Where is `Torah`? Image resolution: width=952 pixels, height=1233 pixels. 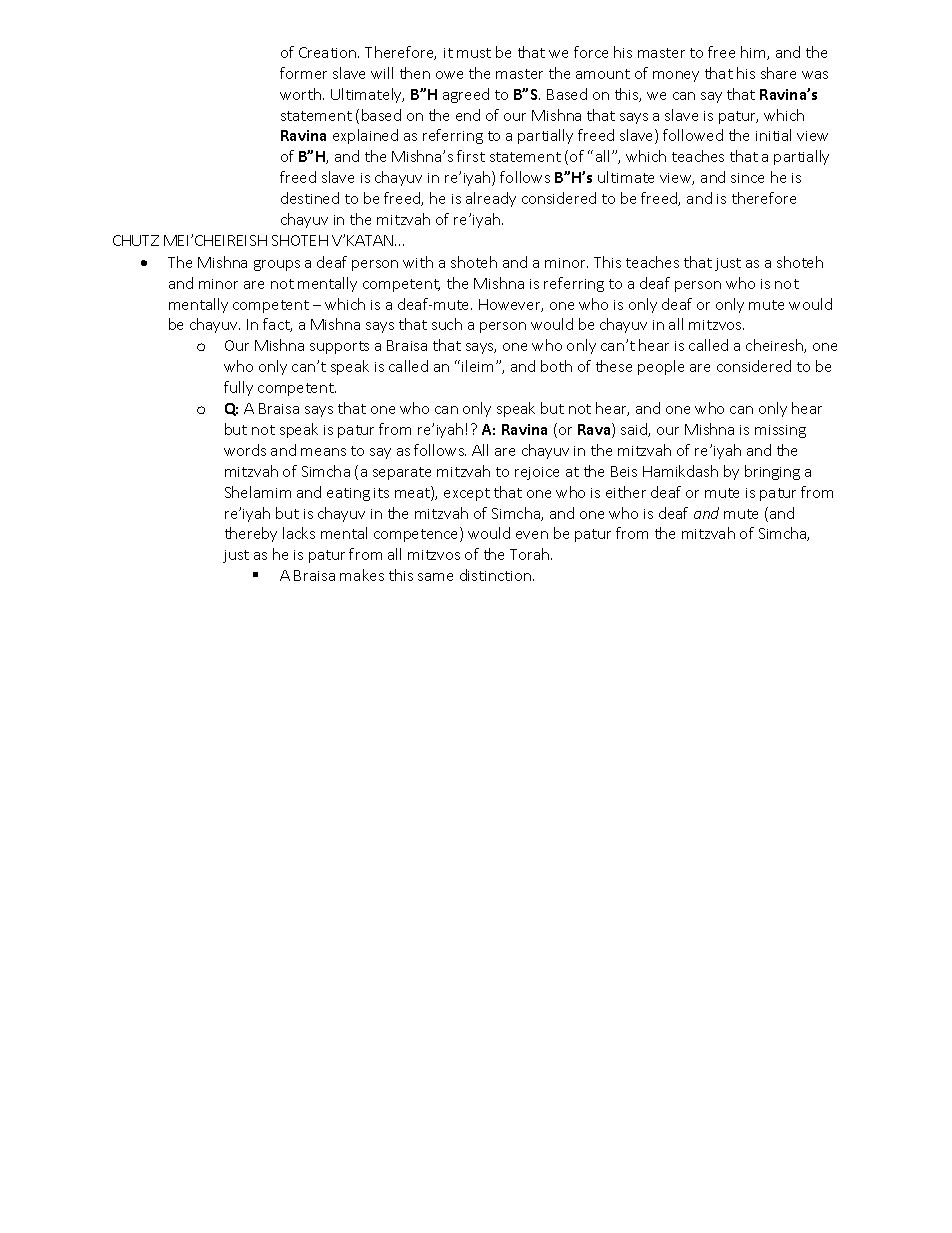 Torah is located at coordinates (531, 554).
